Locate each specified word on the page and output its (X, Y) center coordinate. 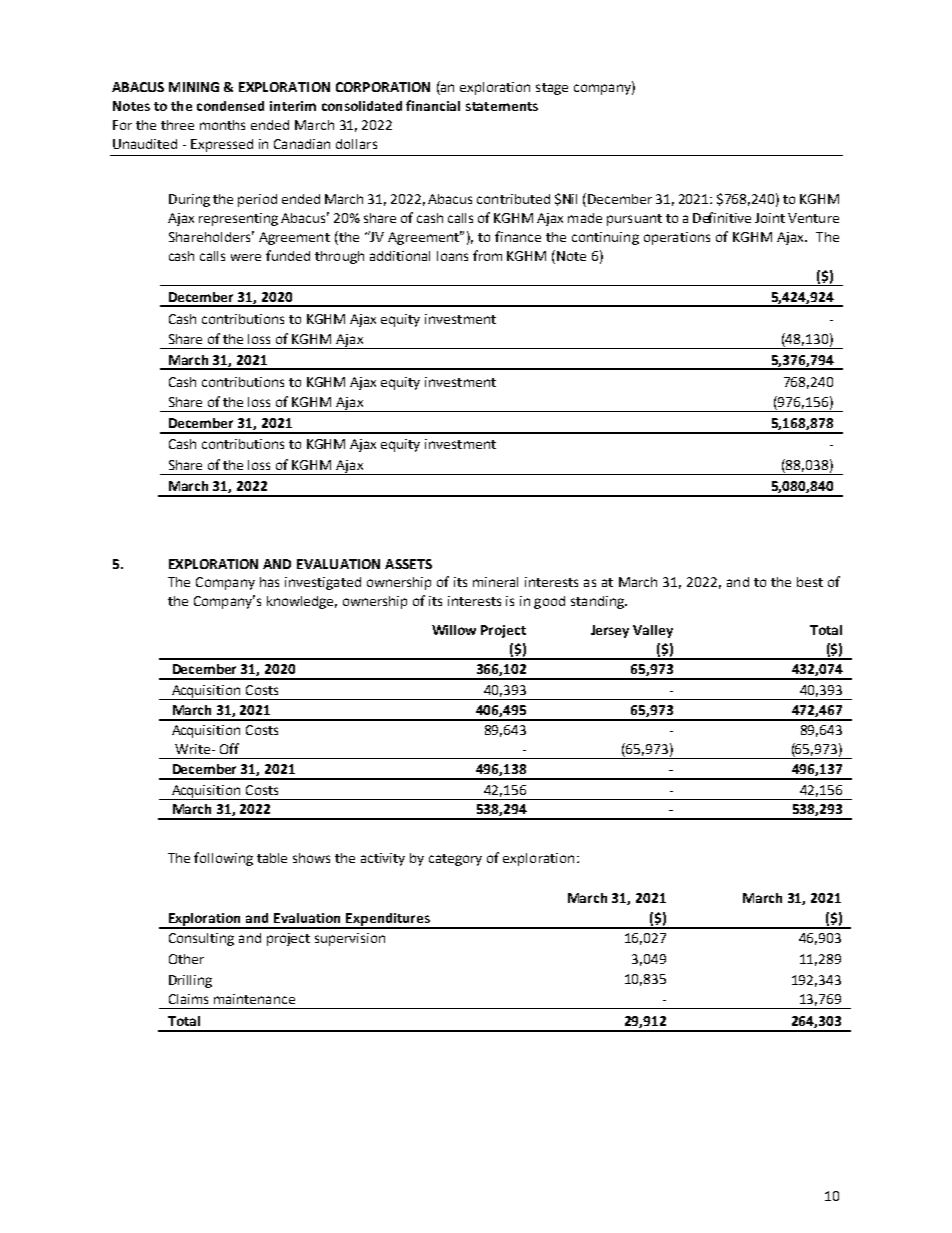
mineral (495, 582)
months (222, 125)
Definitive (722, 217)
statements (502, 106)
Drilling (190, 981)
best (810, 582)
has (269, 582)
